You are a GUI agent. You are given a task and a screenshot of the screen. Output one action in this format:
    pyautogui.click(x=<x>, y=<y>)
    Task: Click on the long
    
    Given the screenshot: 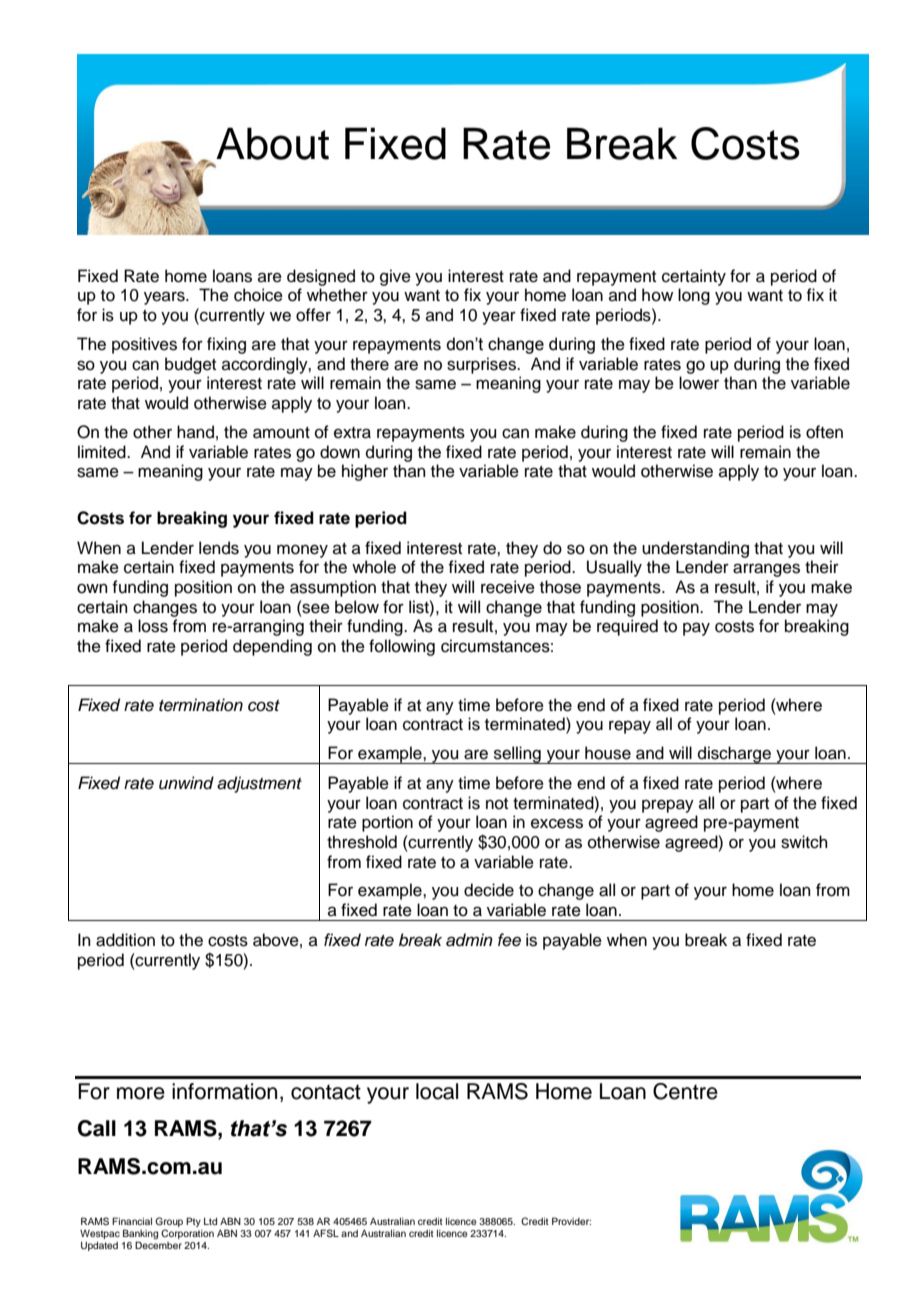 What is the action you would take?
    pyautogui.click(x=694, y=296)
